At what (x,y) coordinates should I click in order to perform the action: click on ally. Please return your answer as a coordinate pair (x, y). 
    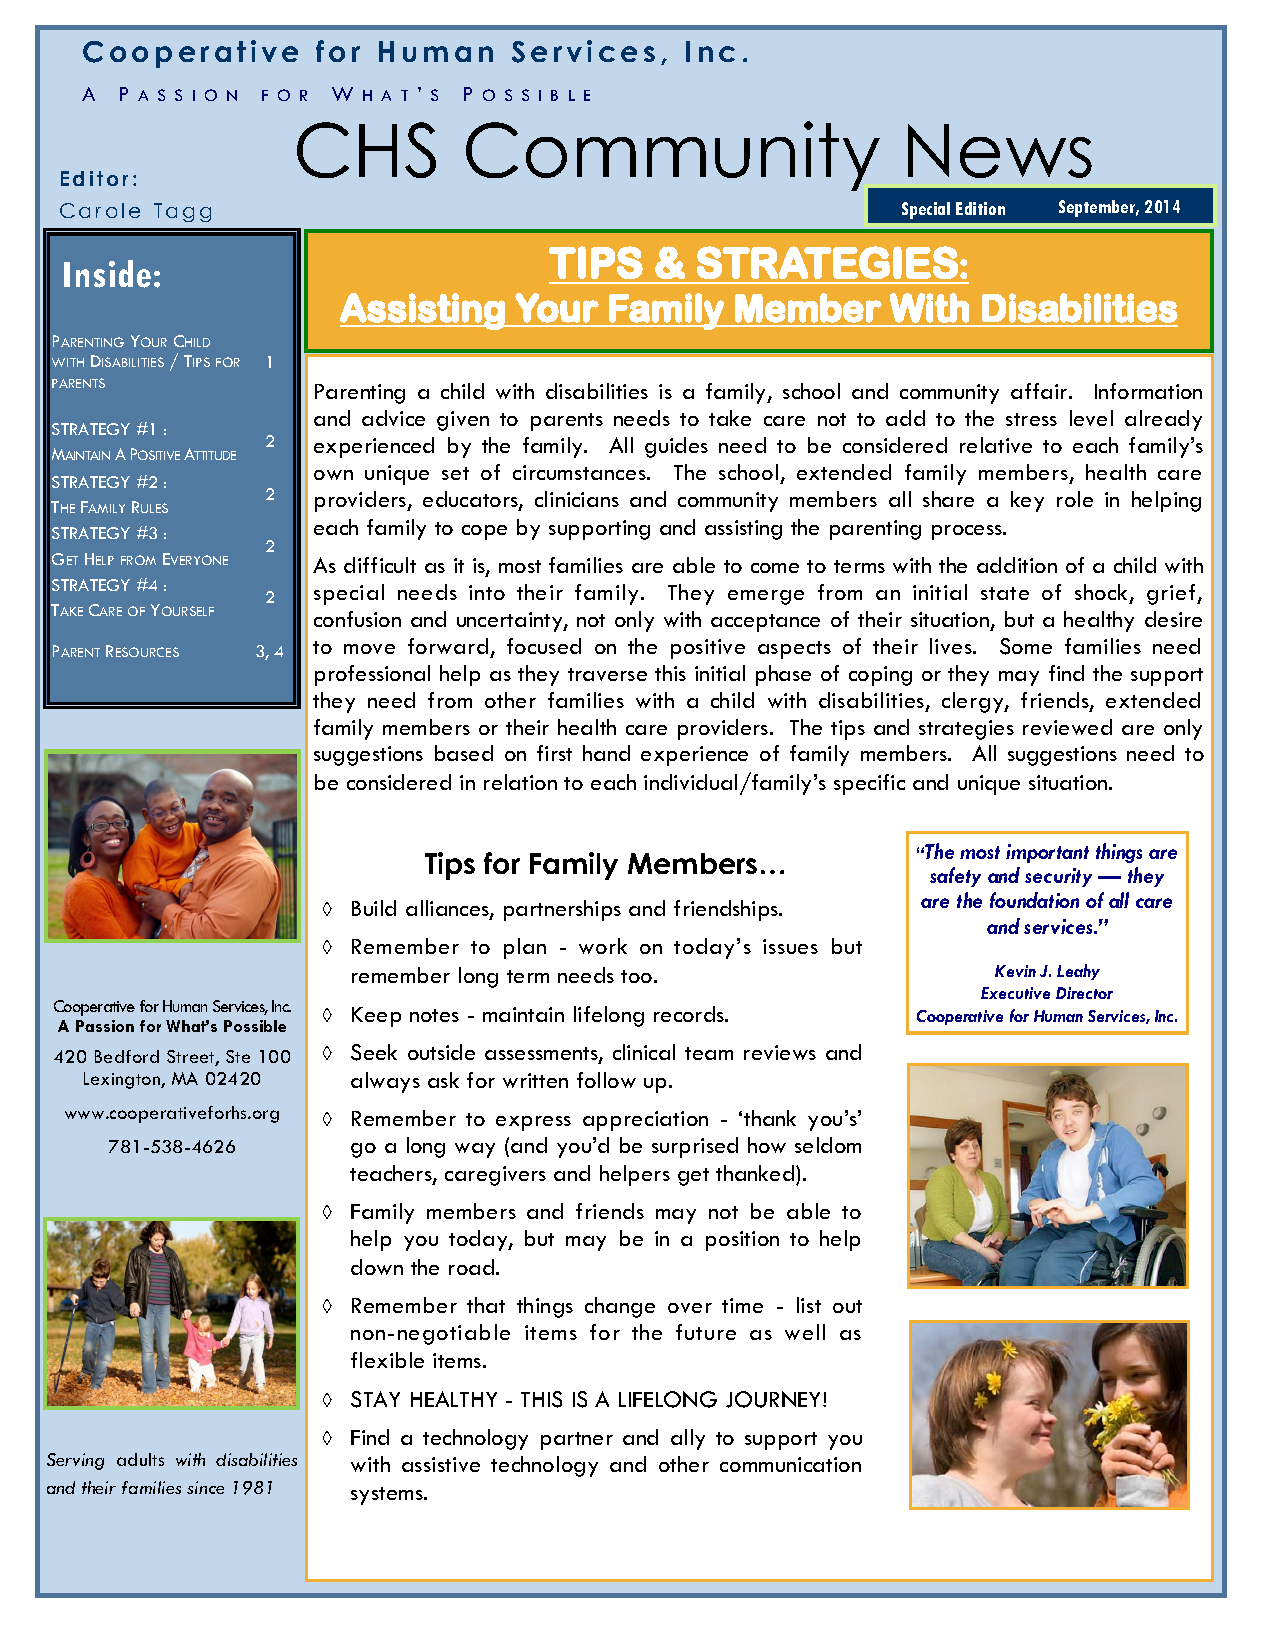
    Looking at the image, I should click on (688, 1439).
